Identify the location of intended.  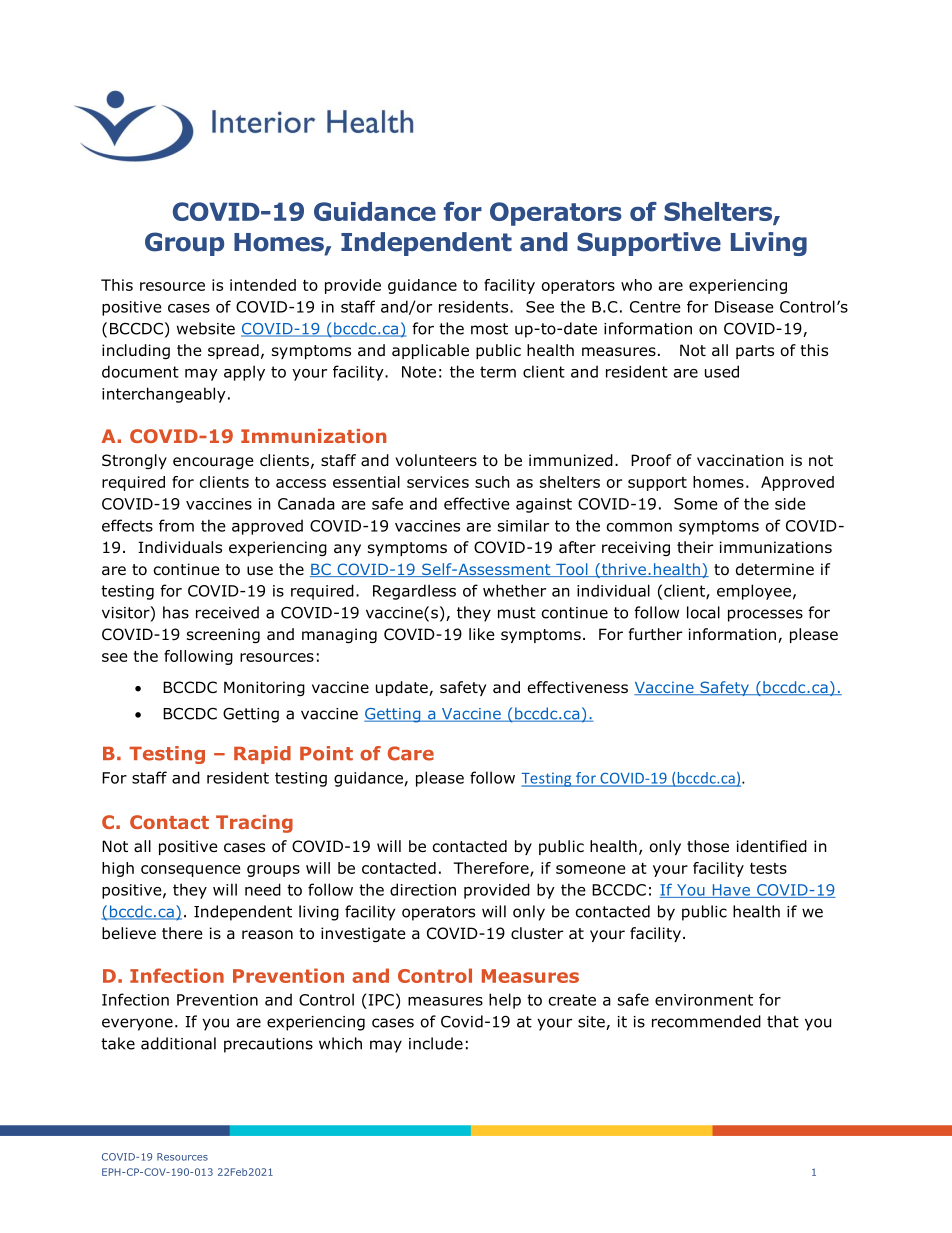
(263, 285).
